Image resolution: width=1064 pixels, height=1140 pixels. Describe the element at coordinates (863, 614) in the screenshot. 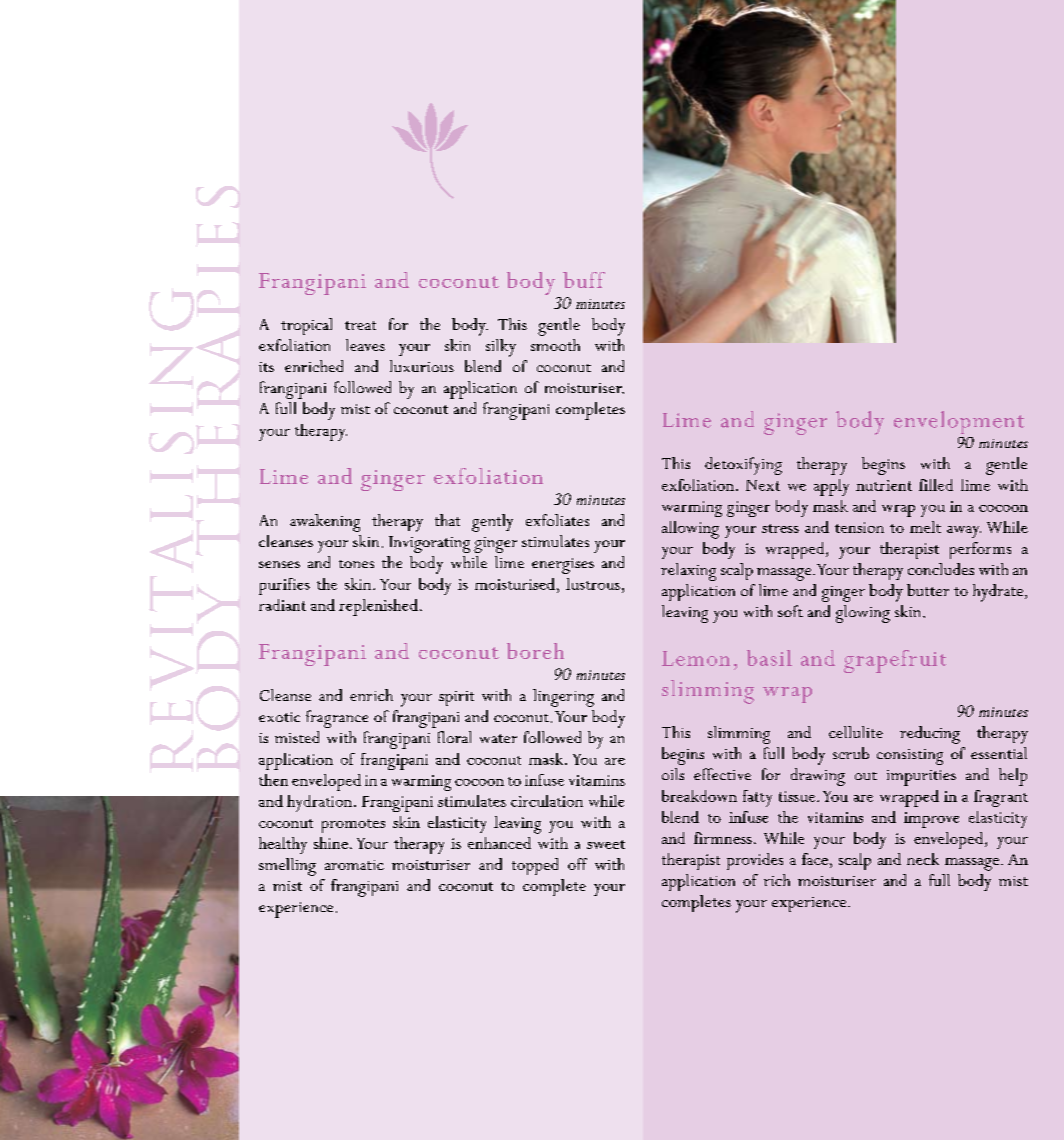

I see `glowing` at that location.
